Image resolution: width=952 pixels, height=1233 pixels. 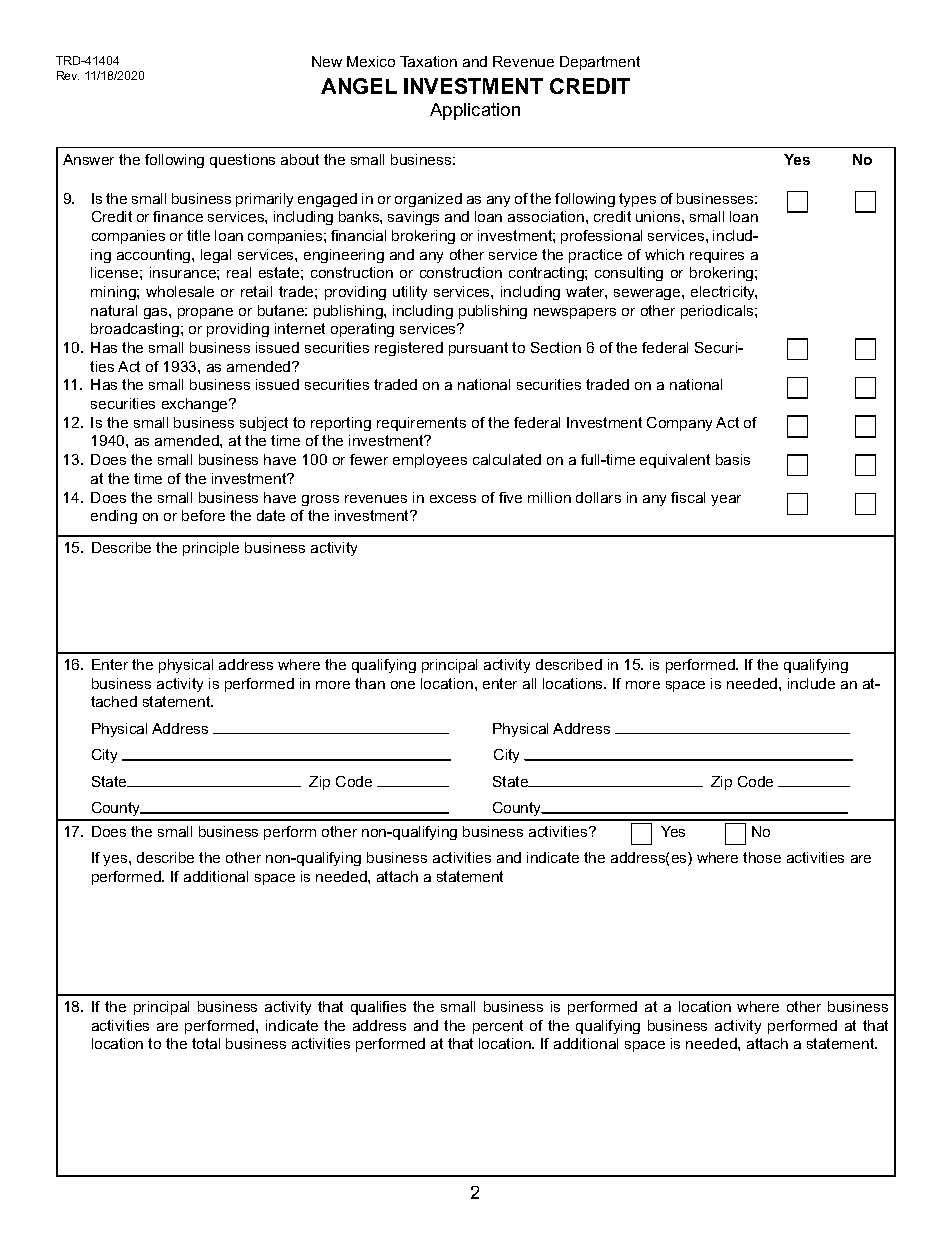 I want to click on those, so click(x=762, y=857).
